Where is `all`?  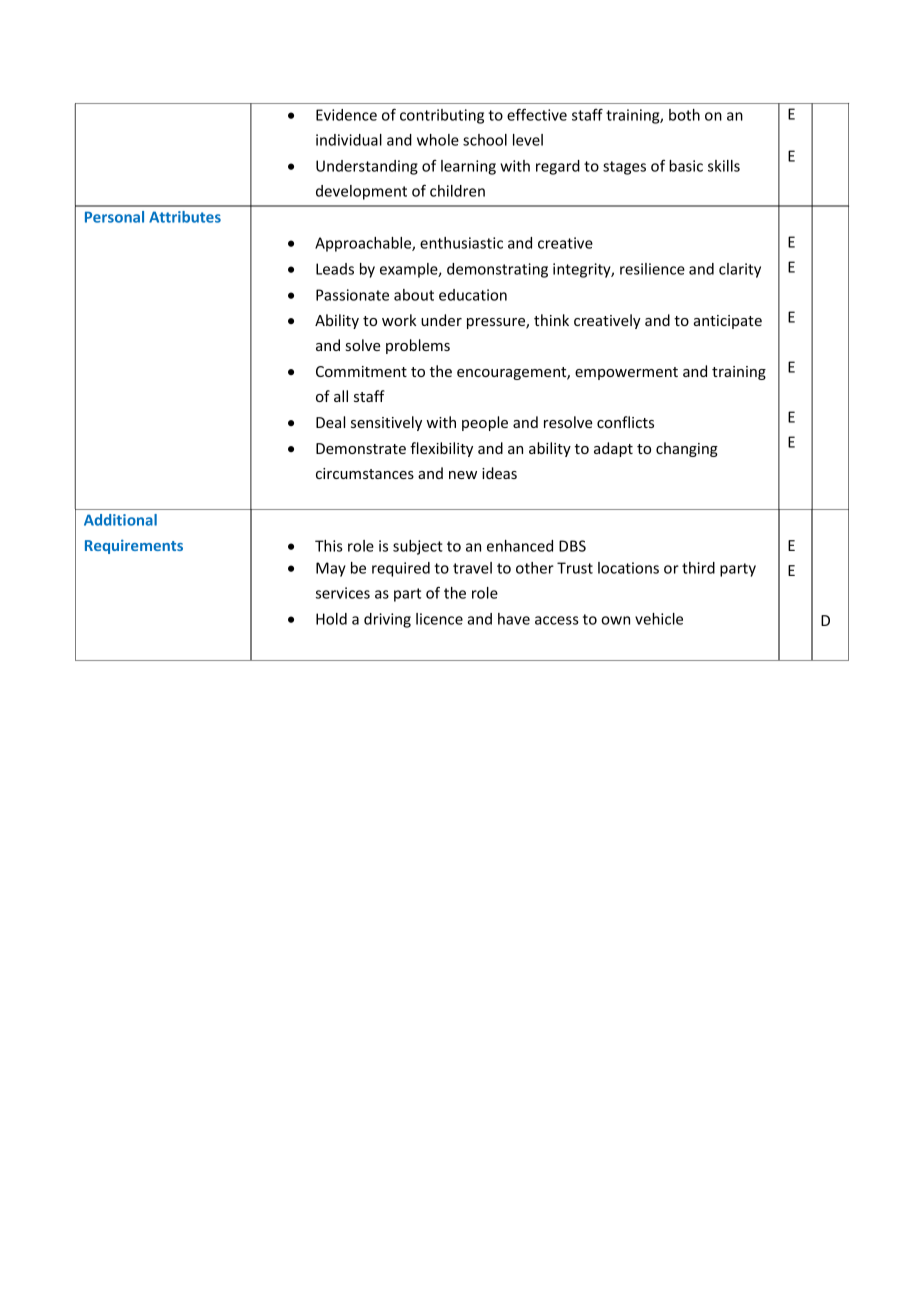
all is located at coordinates (341, 396).
